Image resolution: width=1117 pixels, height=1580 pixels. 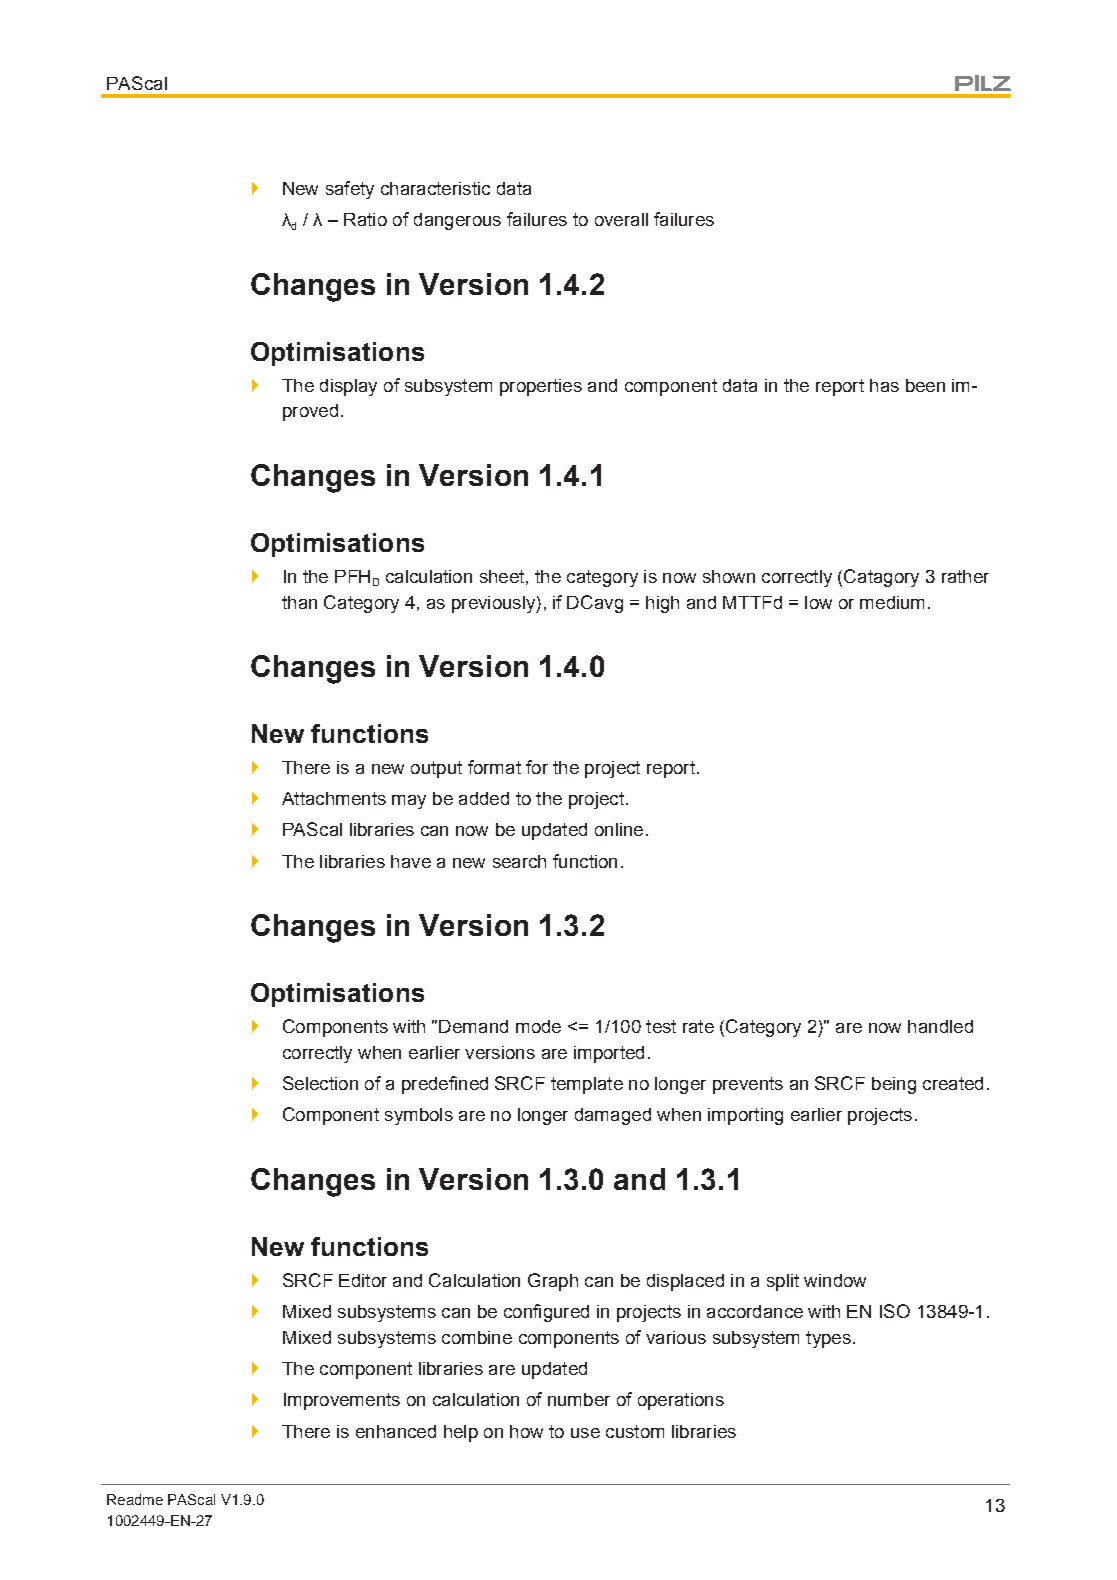 I want to click on Attachments, so click(x=334, y=798).
